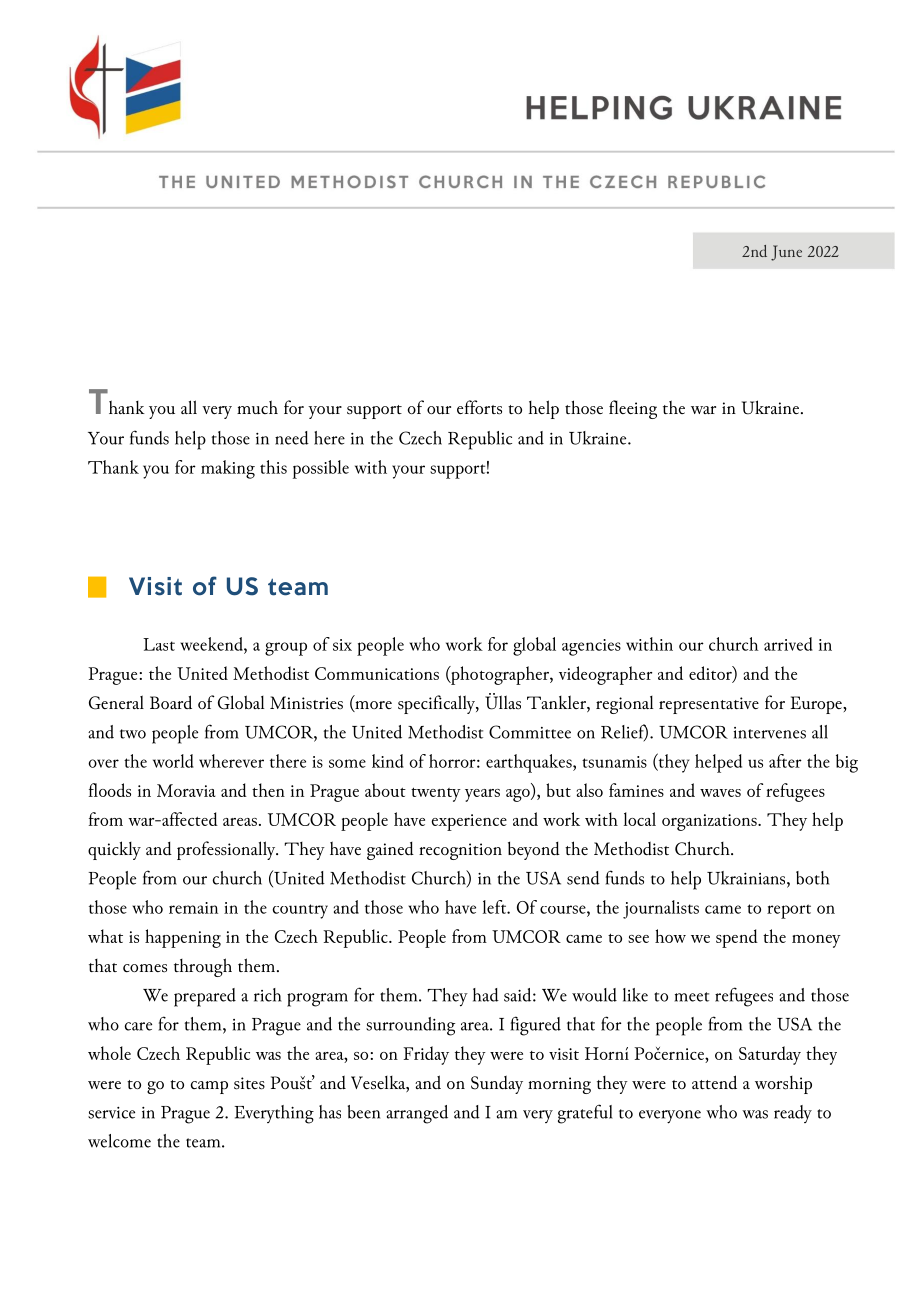  Describe the element at coordinates (789, 911) in the screenshot. I see `report` at that location.
